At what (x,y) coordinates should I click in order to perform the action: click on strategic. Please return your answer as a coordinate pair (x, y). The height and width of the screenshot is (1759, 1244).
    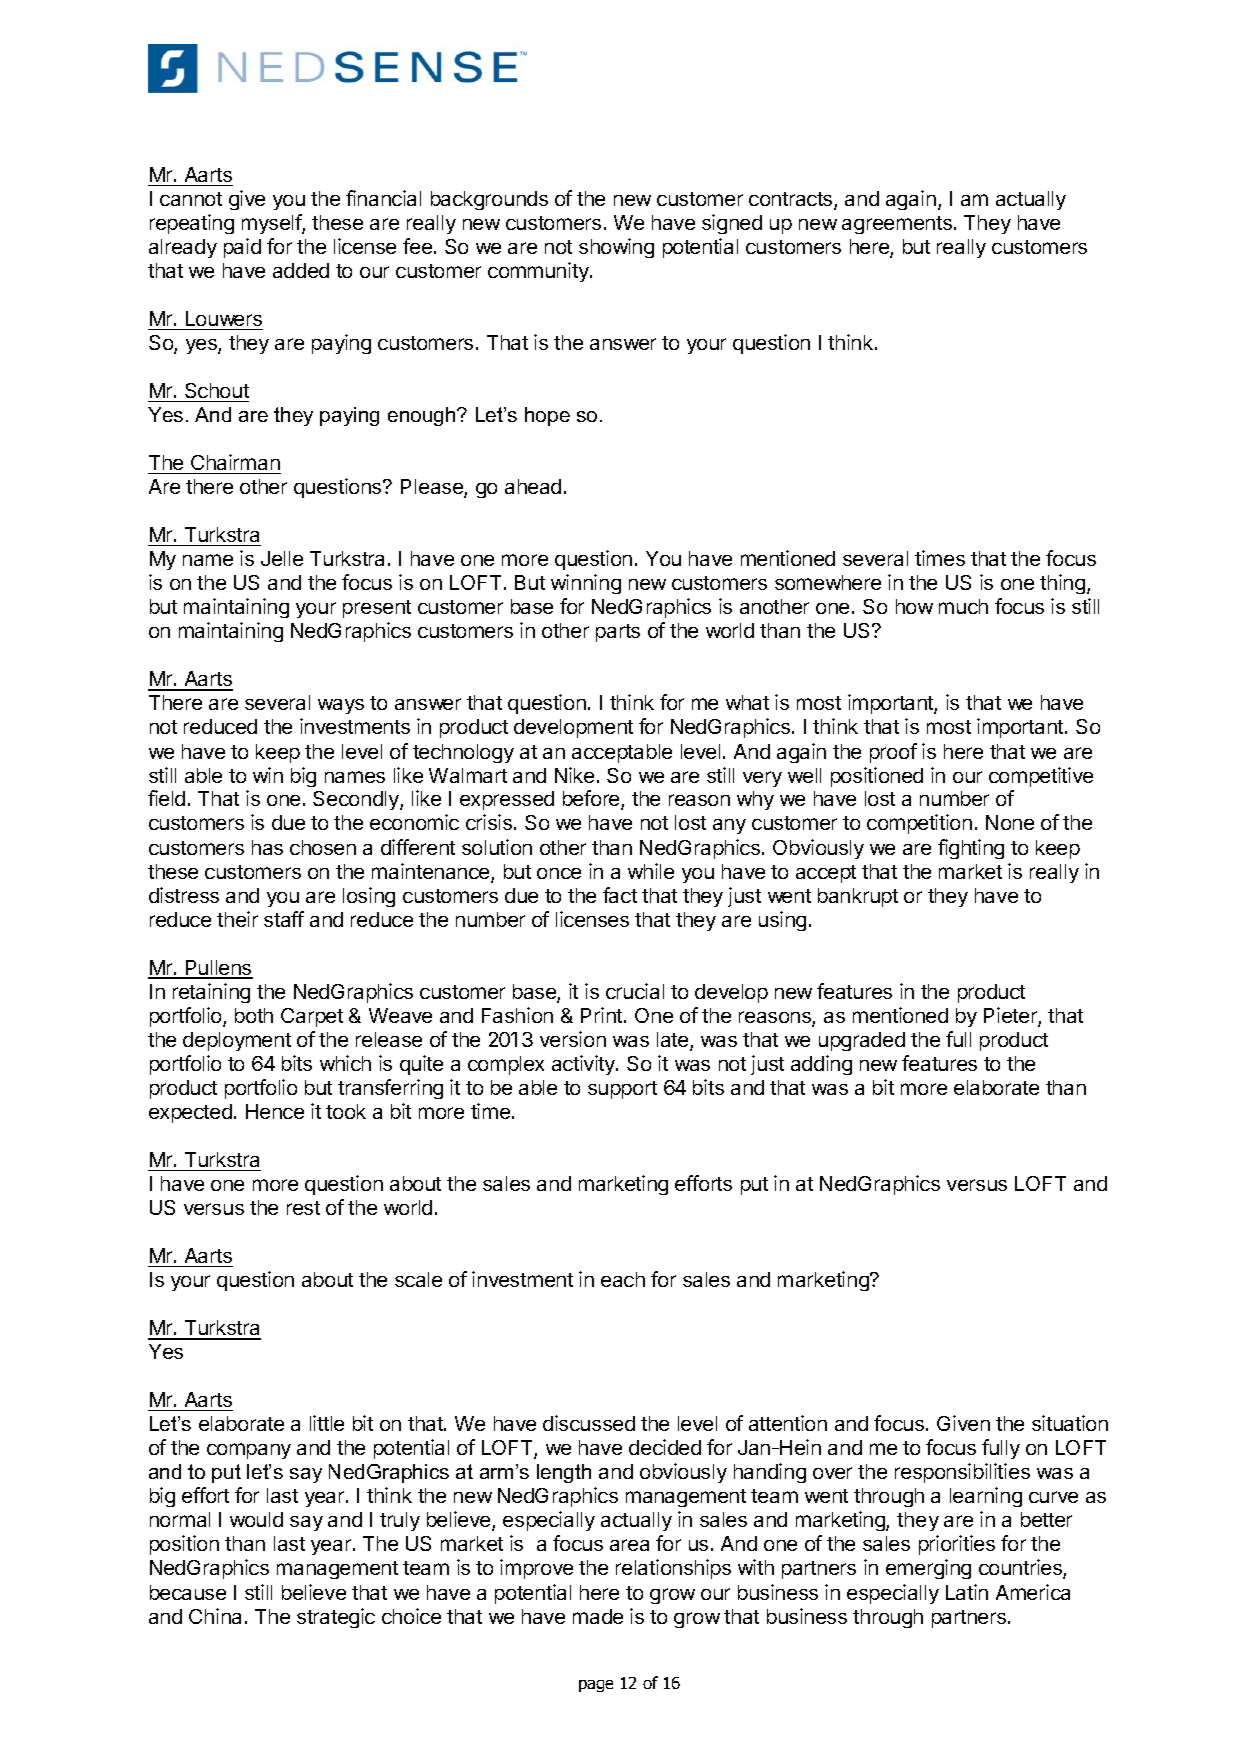
    Looking at the image, I should click on (336, 1618).
